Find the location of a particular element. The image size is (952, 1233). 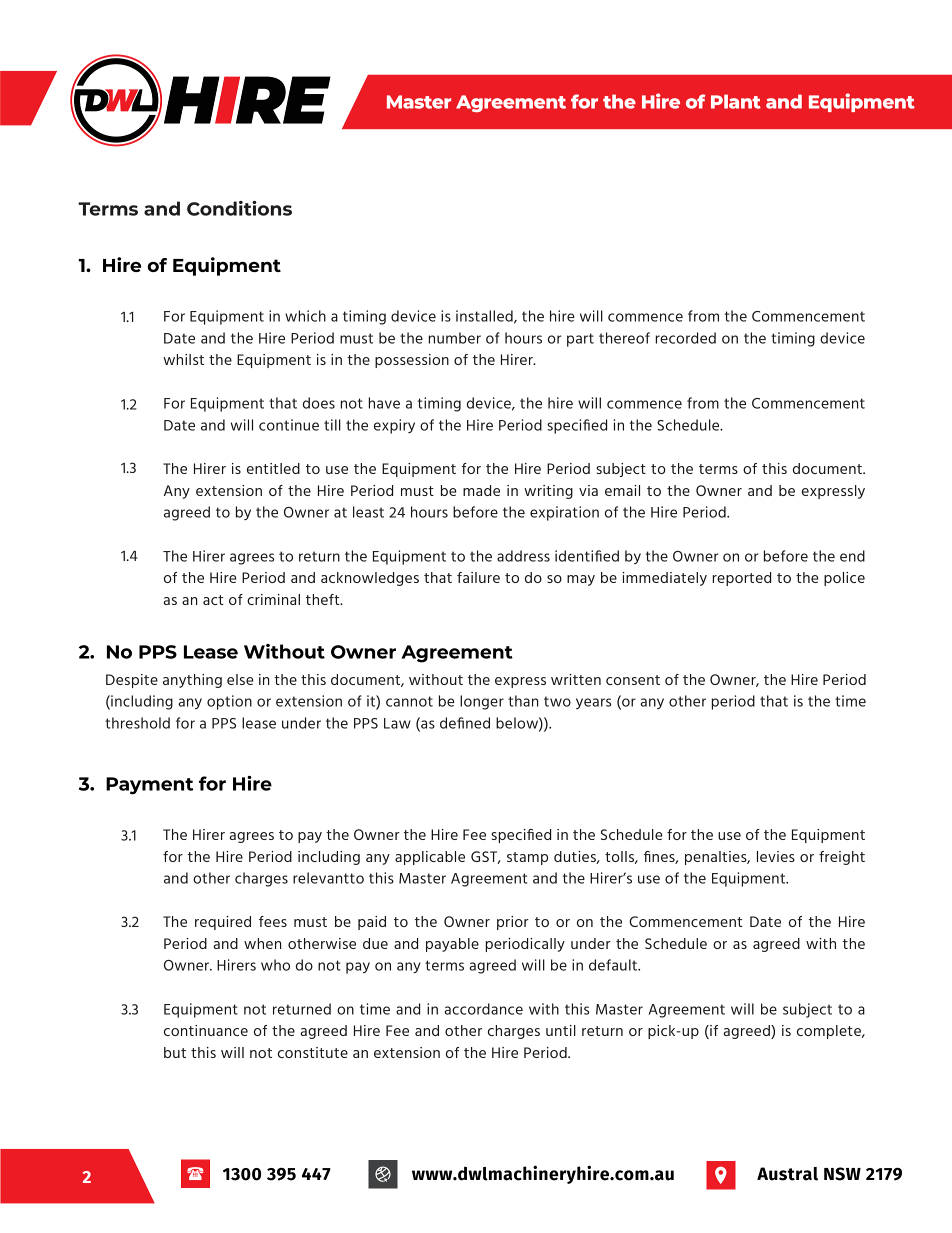

recorded is located at coordinates (685, 338).
